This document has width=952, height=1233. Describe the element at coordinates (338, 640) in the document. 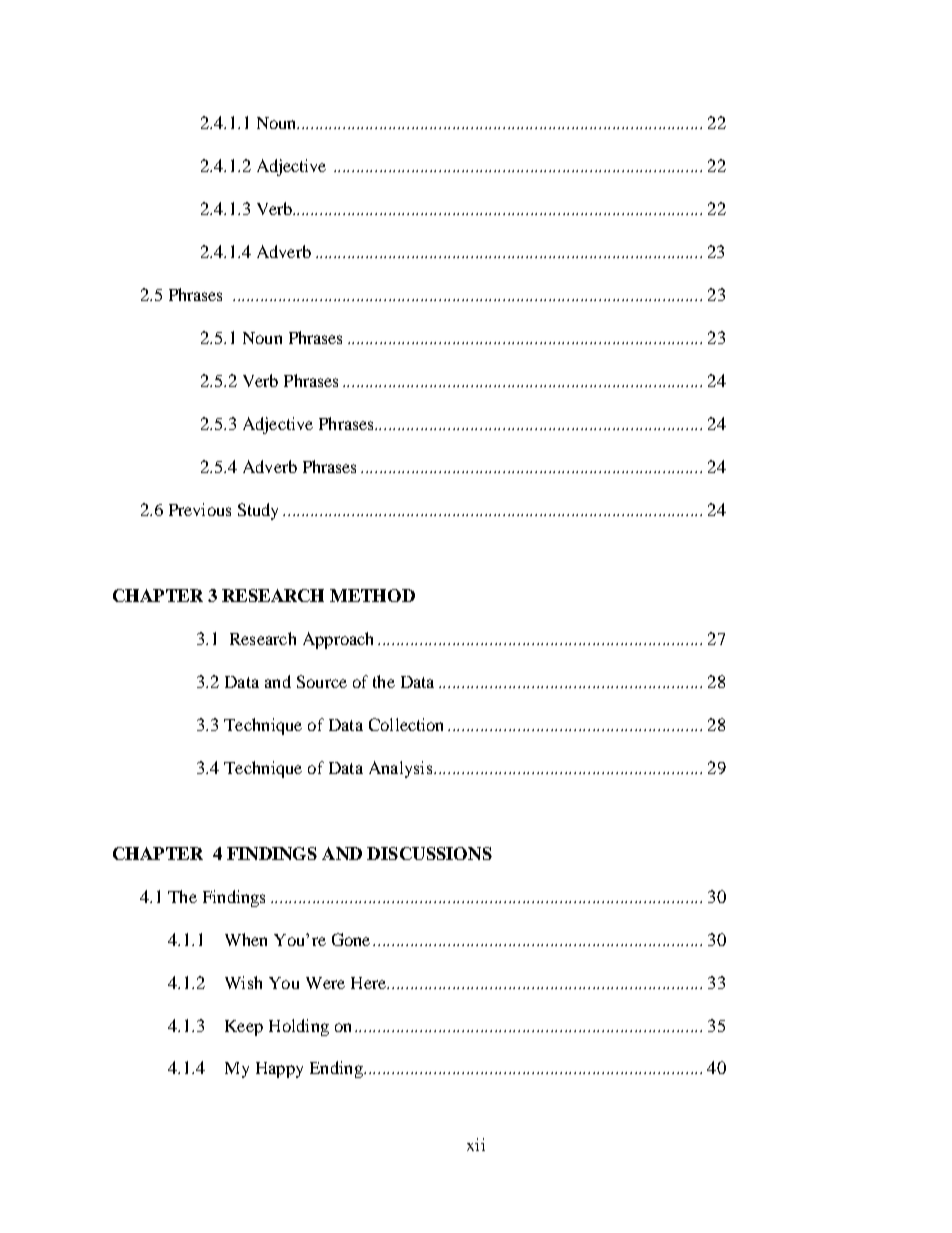

I see `Approach` at that location.
